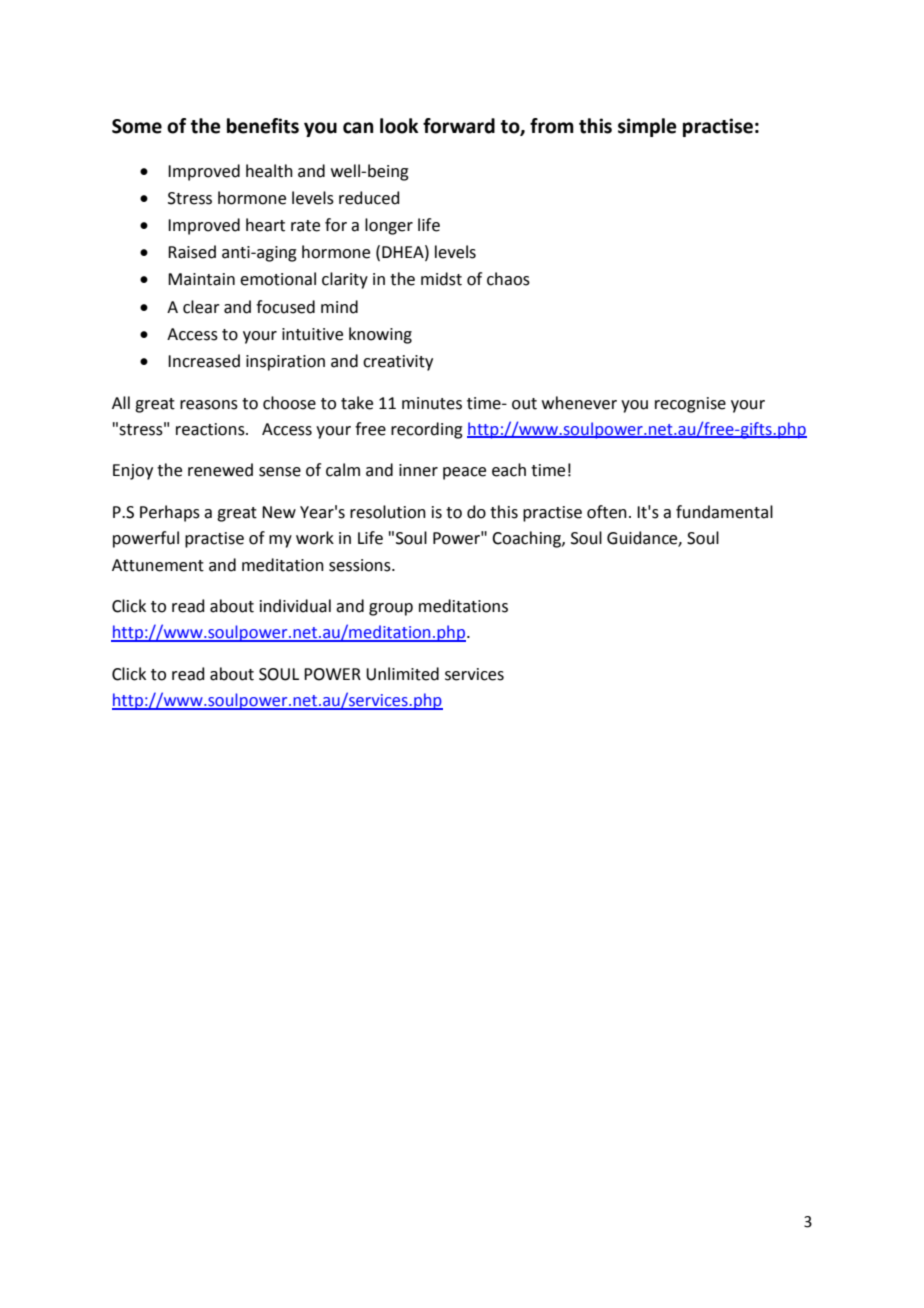 The width and height of the screenshot is (924, 1308). I want to click on simple, so click(647, 127).
